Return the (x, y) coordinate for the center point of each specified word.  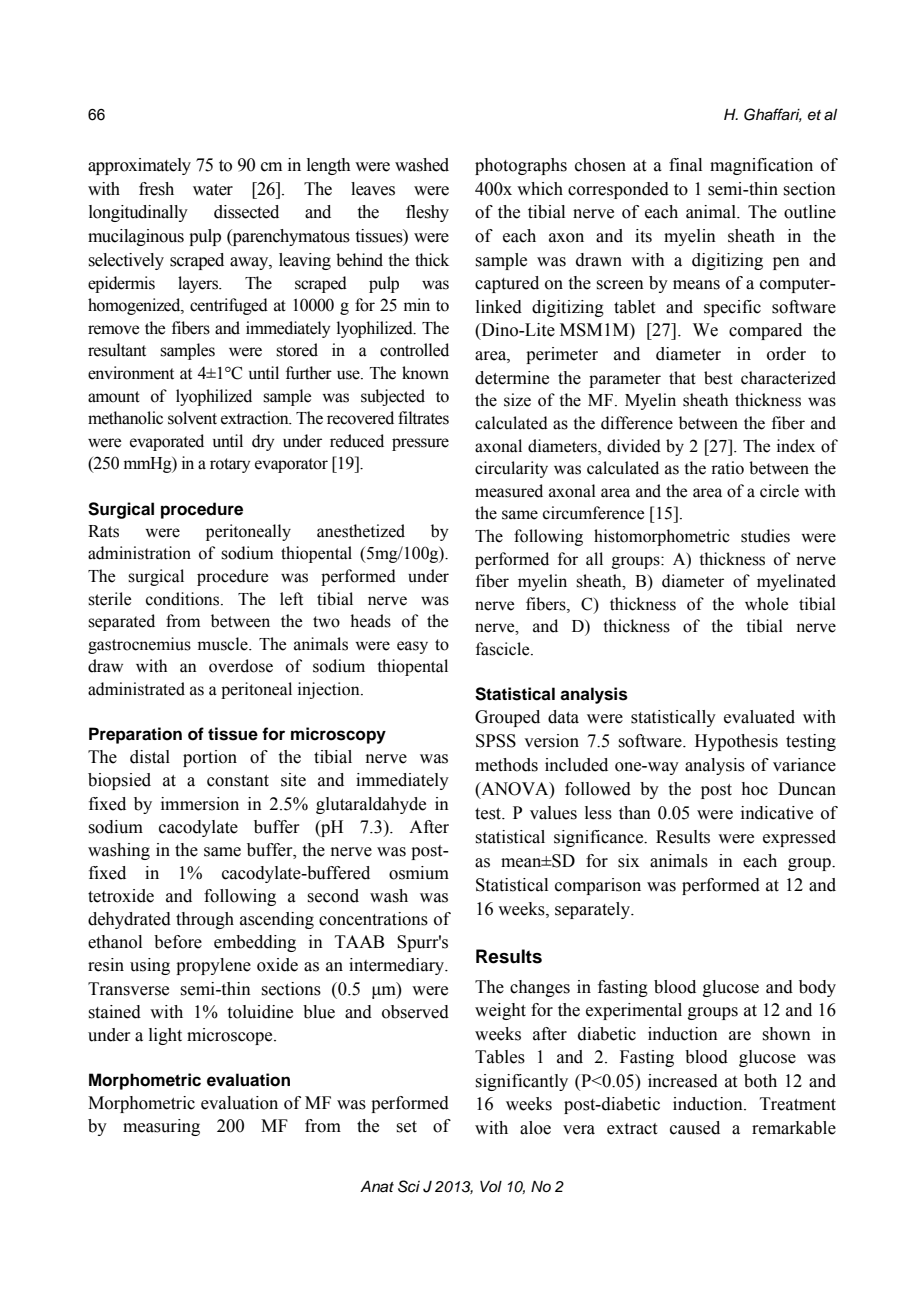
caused (695, 1128)
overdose (241, 666)
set (406, 1127)
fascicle (504, 649)
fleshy (427, 213)
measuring (161, 1127)
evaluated (759, 717)
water (213, 190)
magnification (761, 166)
